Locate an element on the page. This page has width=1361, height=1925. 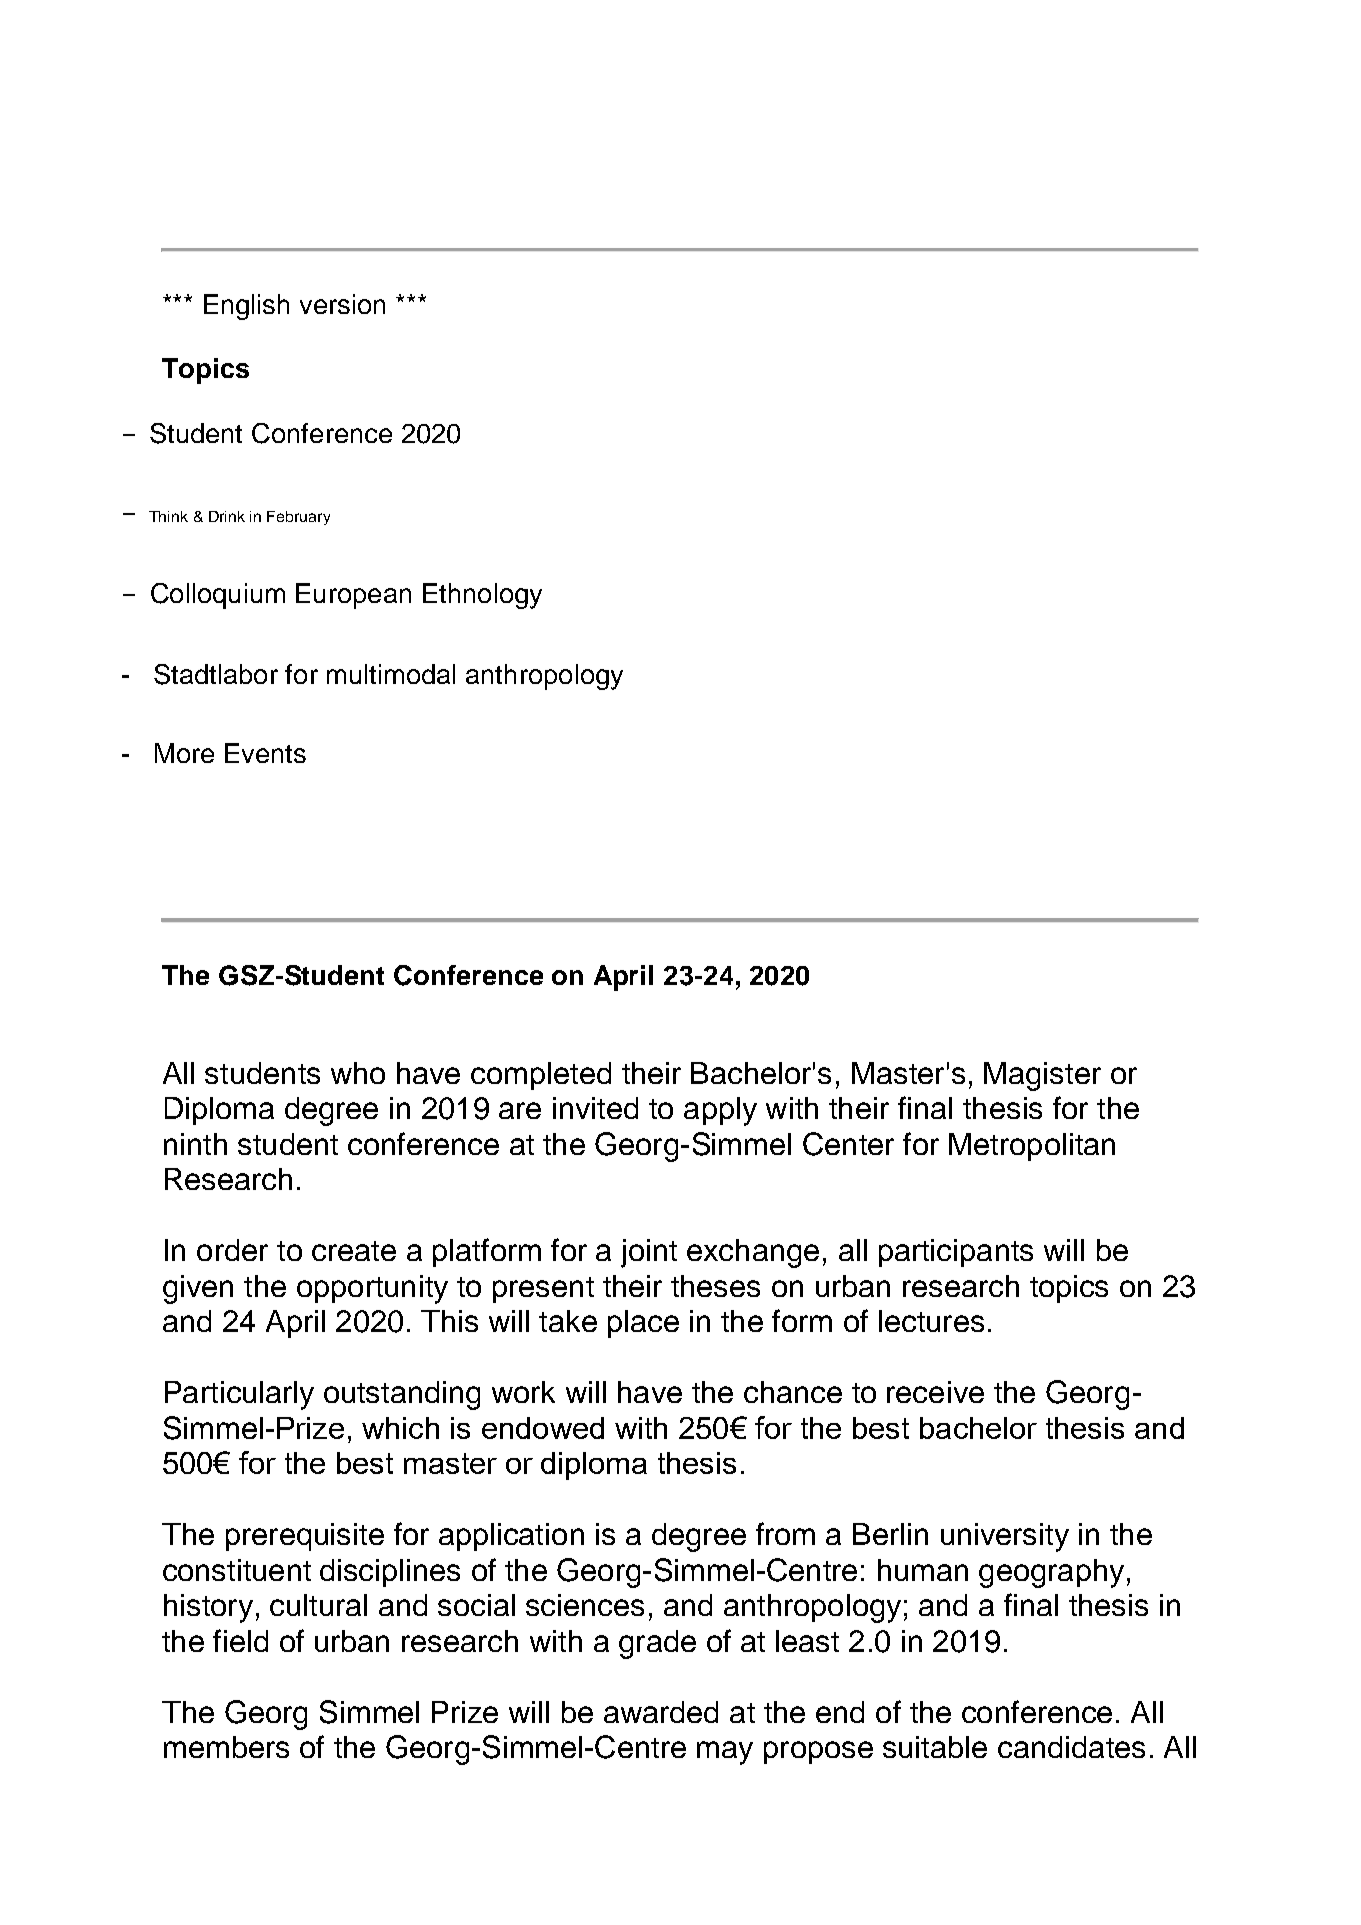
English is located at coordinates (246, 307).
